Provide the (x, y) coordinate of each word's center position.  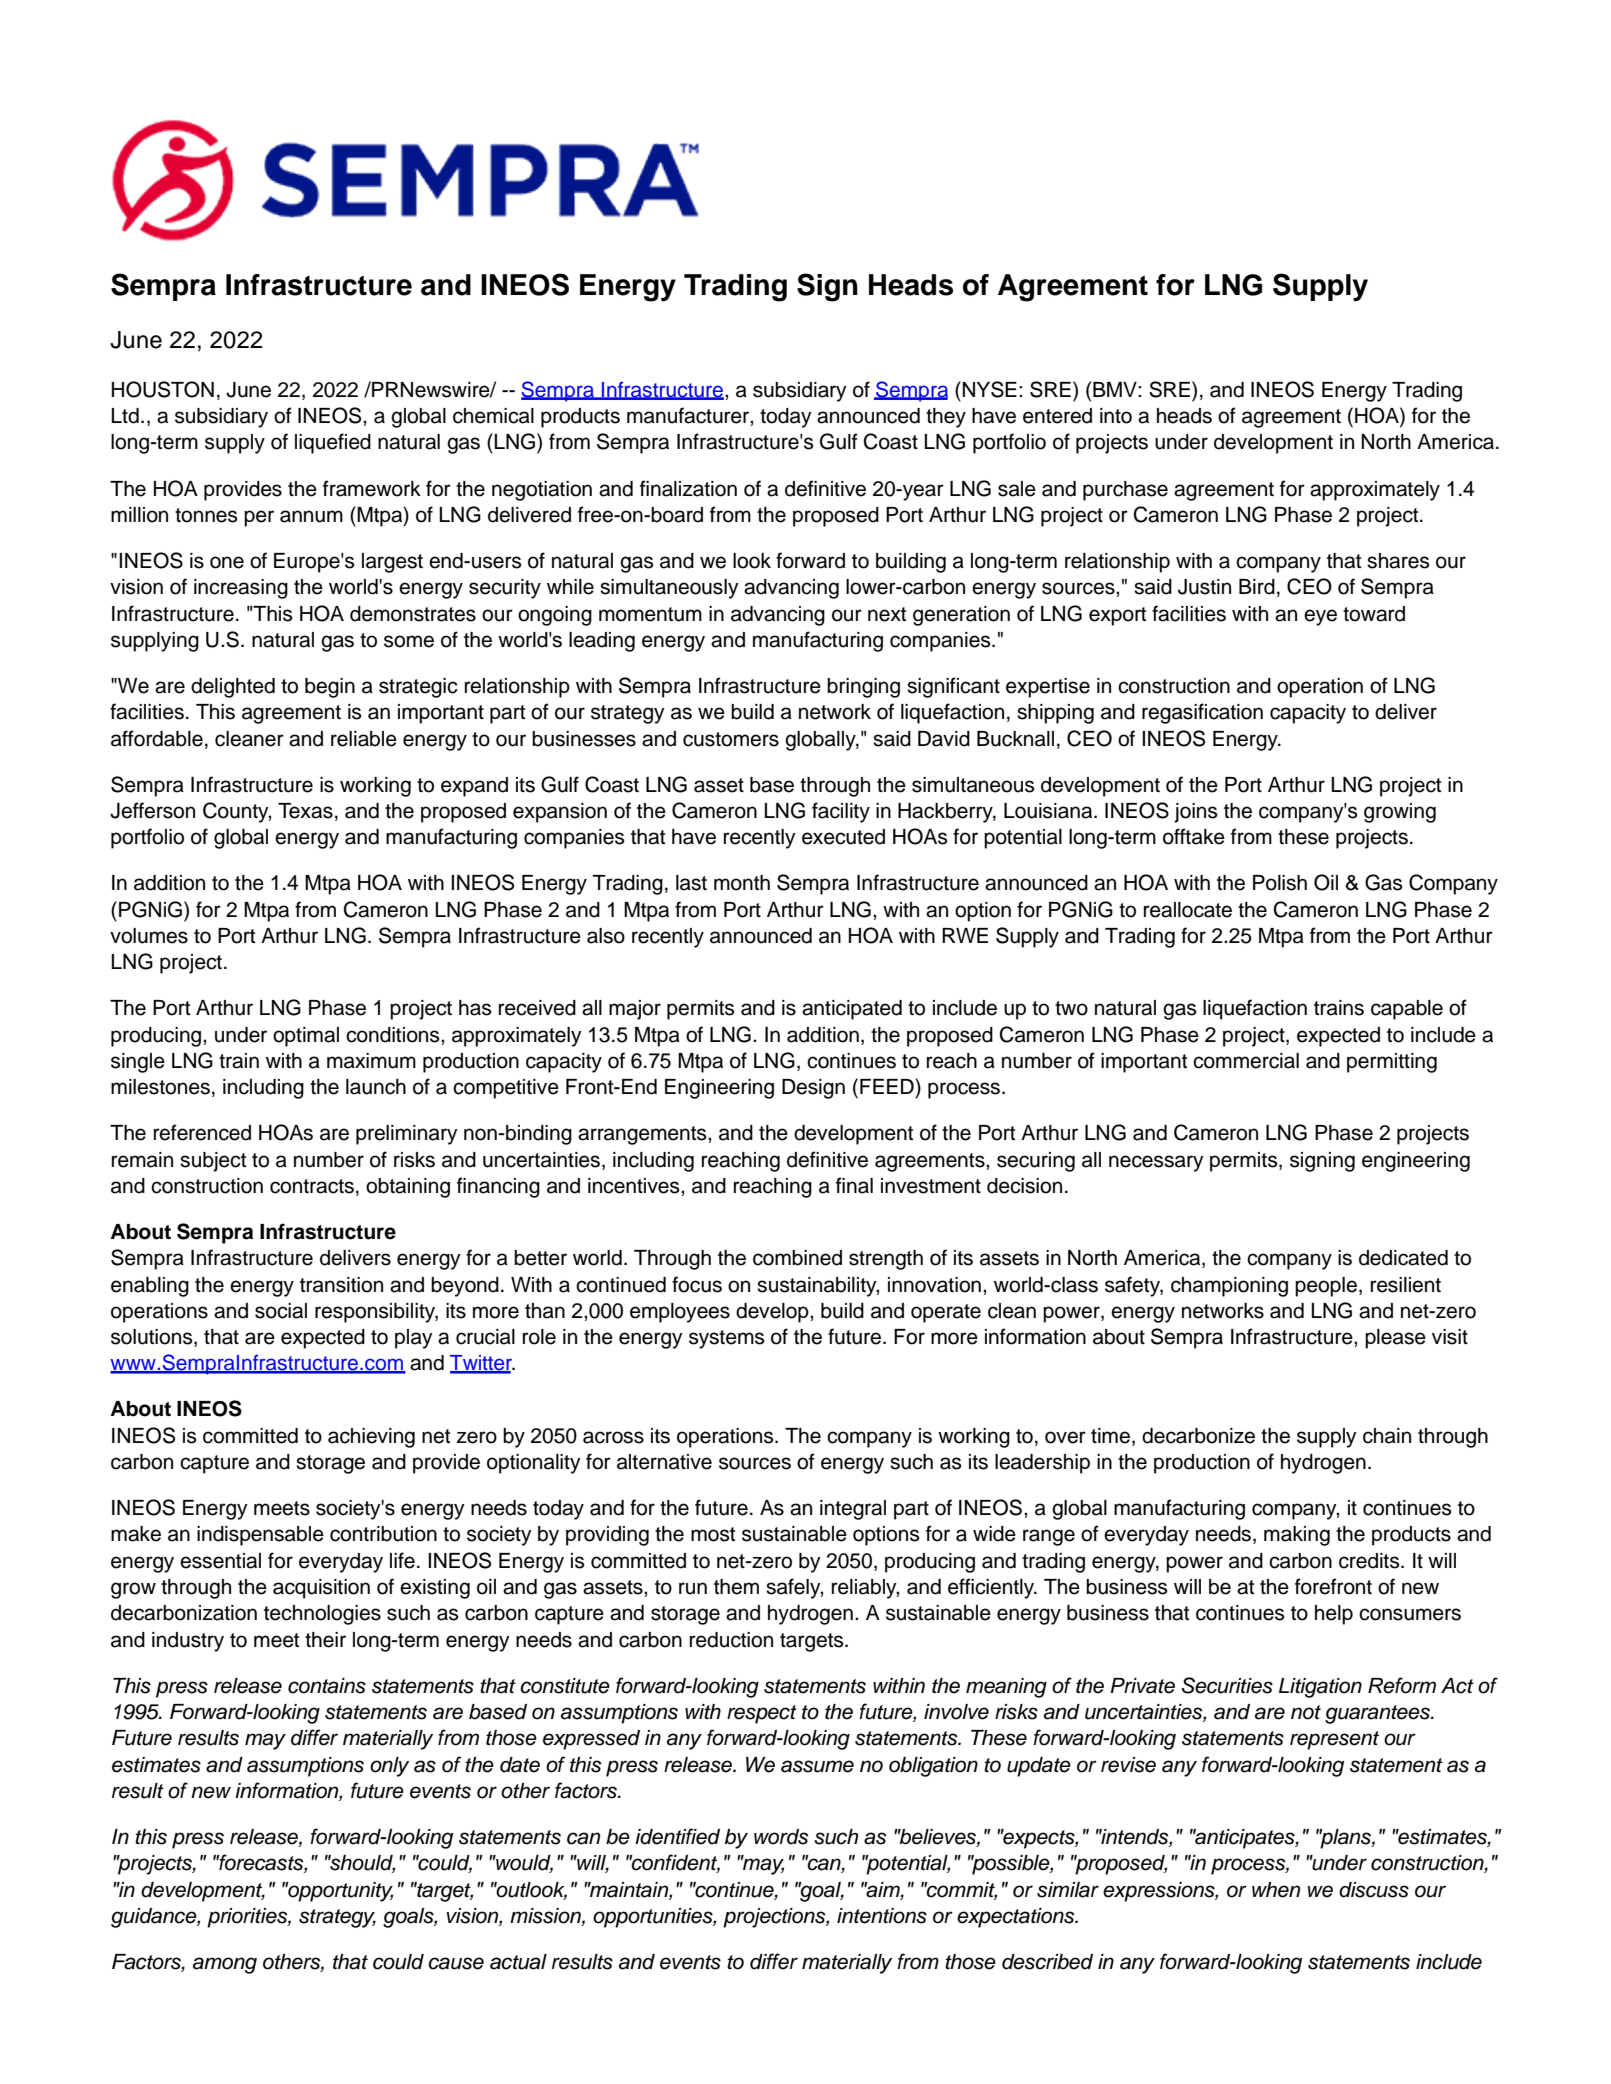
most (713, 1534)
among (225, 1965)
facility (841, 812)
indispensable (260, 1536)
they (946, 418)
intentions (882, 1916)
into (1116, 416)
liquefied (333, 443)
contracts (312, 1186)
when (1276, 1890)
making (1297, 1536)
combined (797, 1258)
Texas (305, 811)
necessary (1156, 1163)
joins (1195, 813)
